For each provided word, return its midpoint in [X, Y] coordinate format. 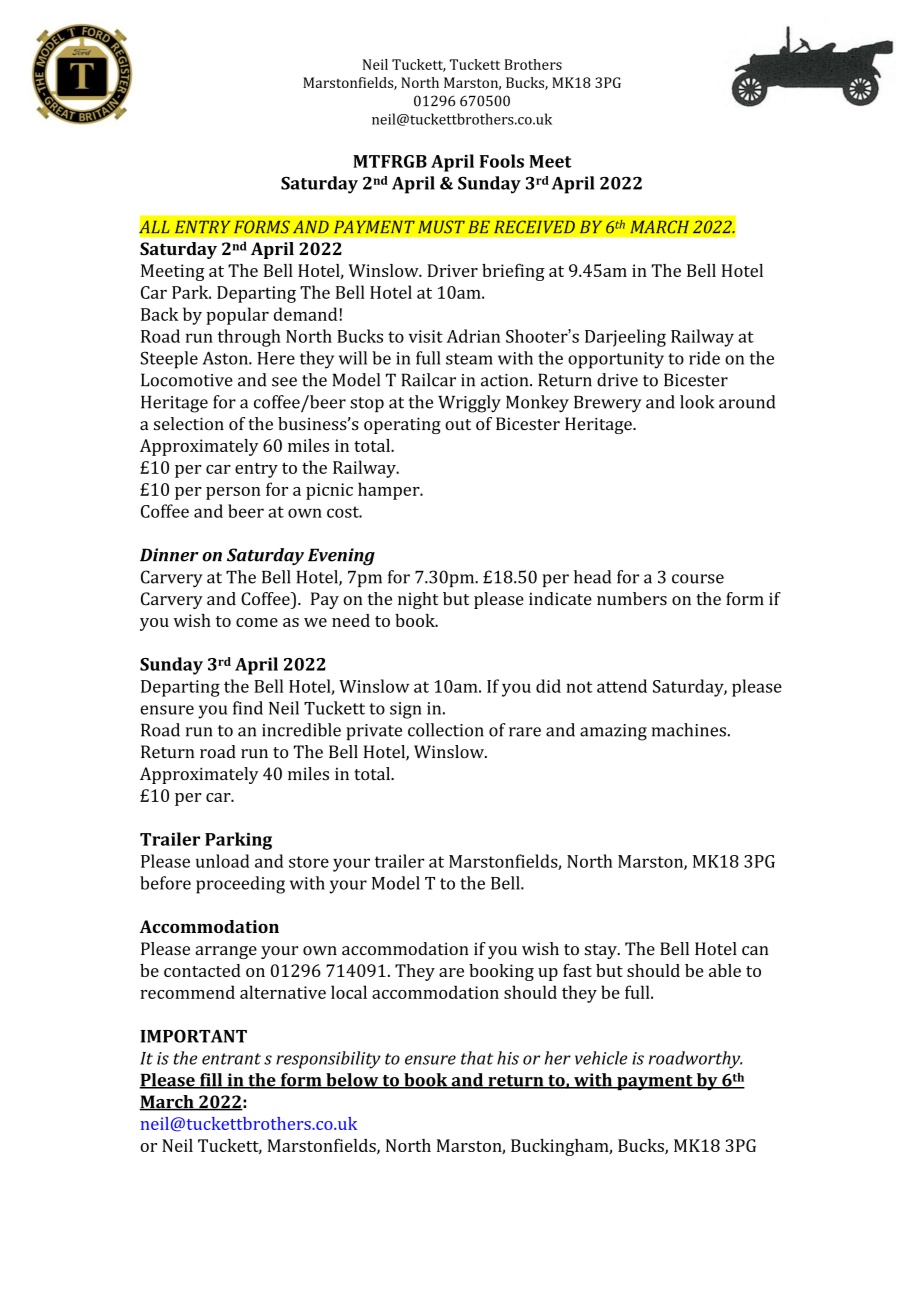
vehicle [601, 1058]
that [477, 1058]
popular [237, 316]
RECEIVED [534, 227]
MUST [441, 227]
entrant [231, 1059]
